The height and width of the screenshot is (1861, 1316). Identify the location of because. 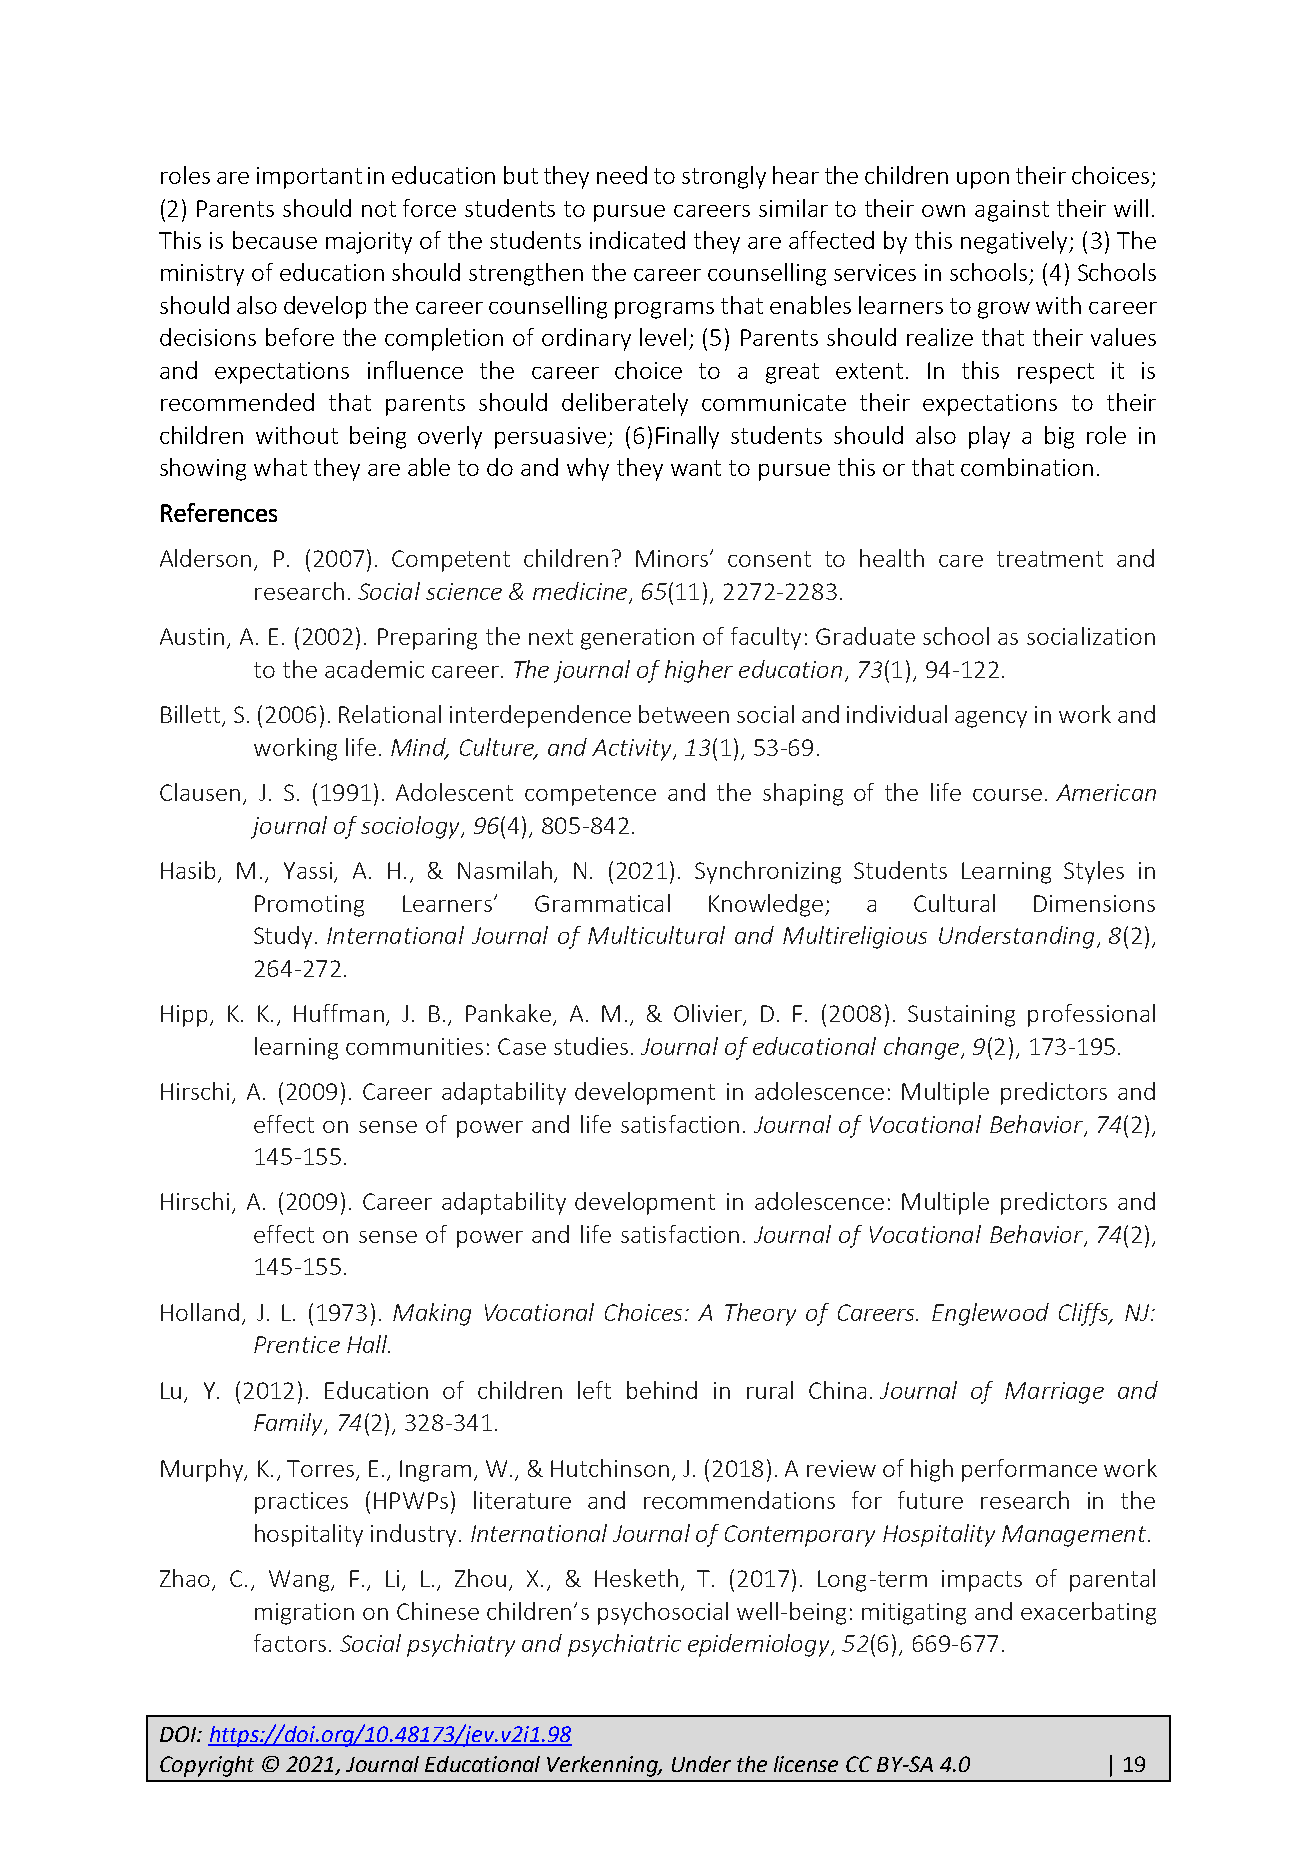
(275, 240).
